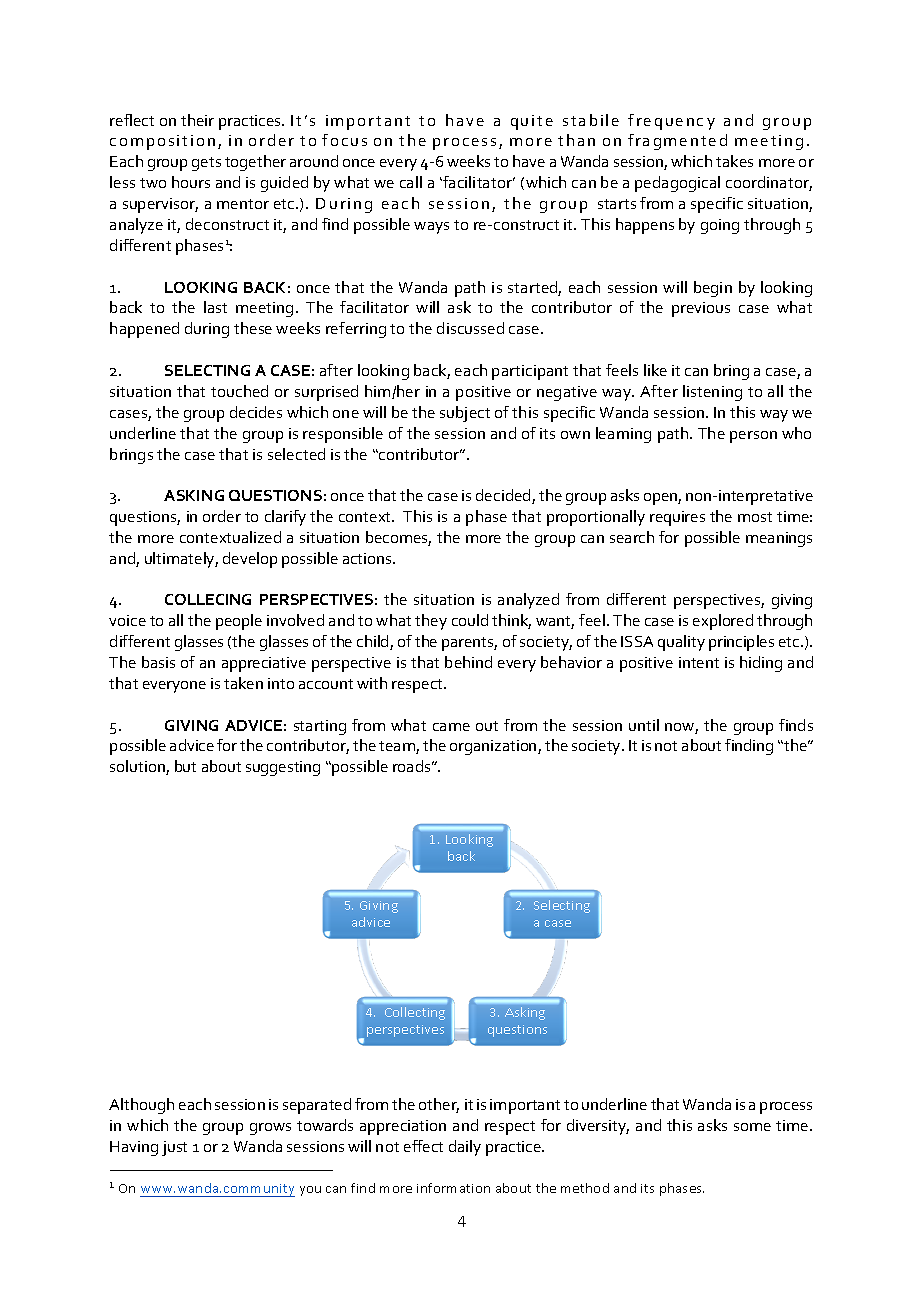  I want to click on gets, so click(206, 164).
